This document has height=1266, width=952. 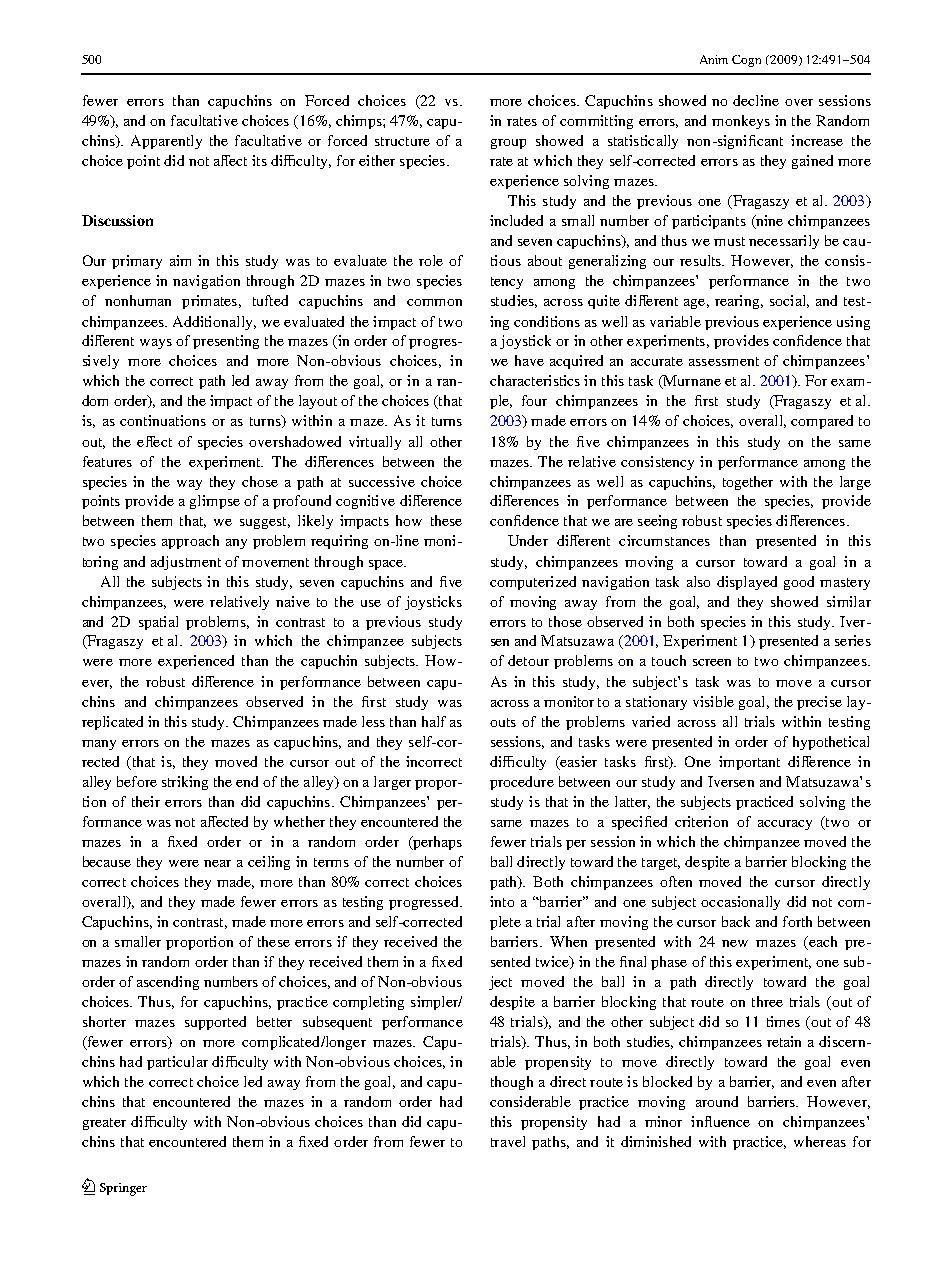 I want to click on compared, so click(x=822, y=422).
